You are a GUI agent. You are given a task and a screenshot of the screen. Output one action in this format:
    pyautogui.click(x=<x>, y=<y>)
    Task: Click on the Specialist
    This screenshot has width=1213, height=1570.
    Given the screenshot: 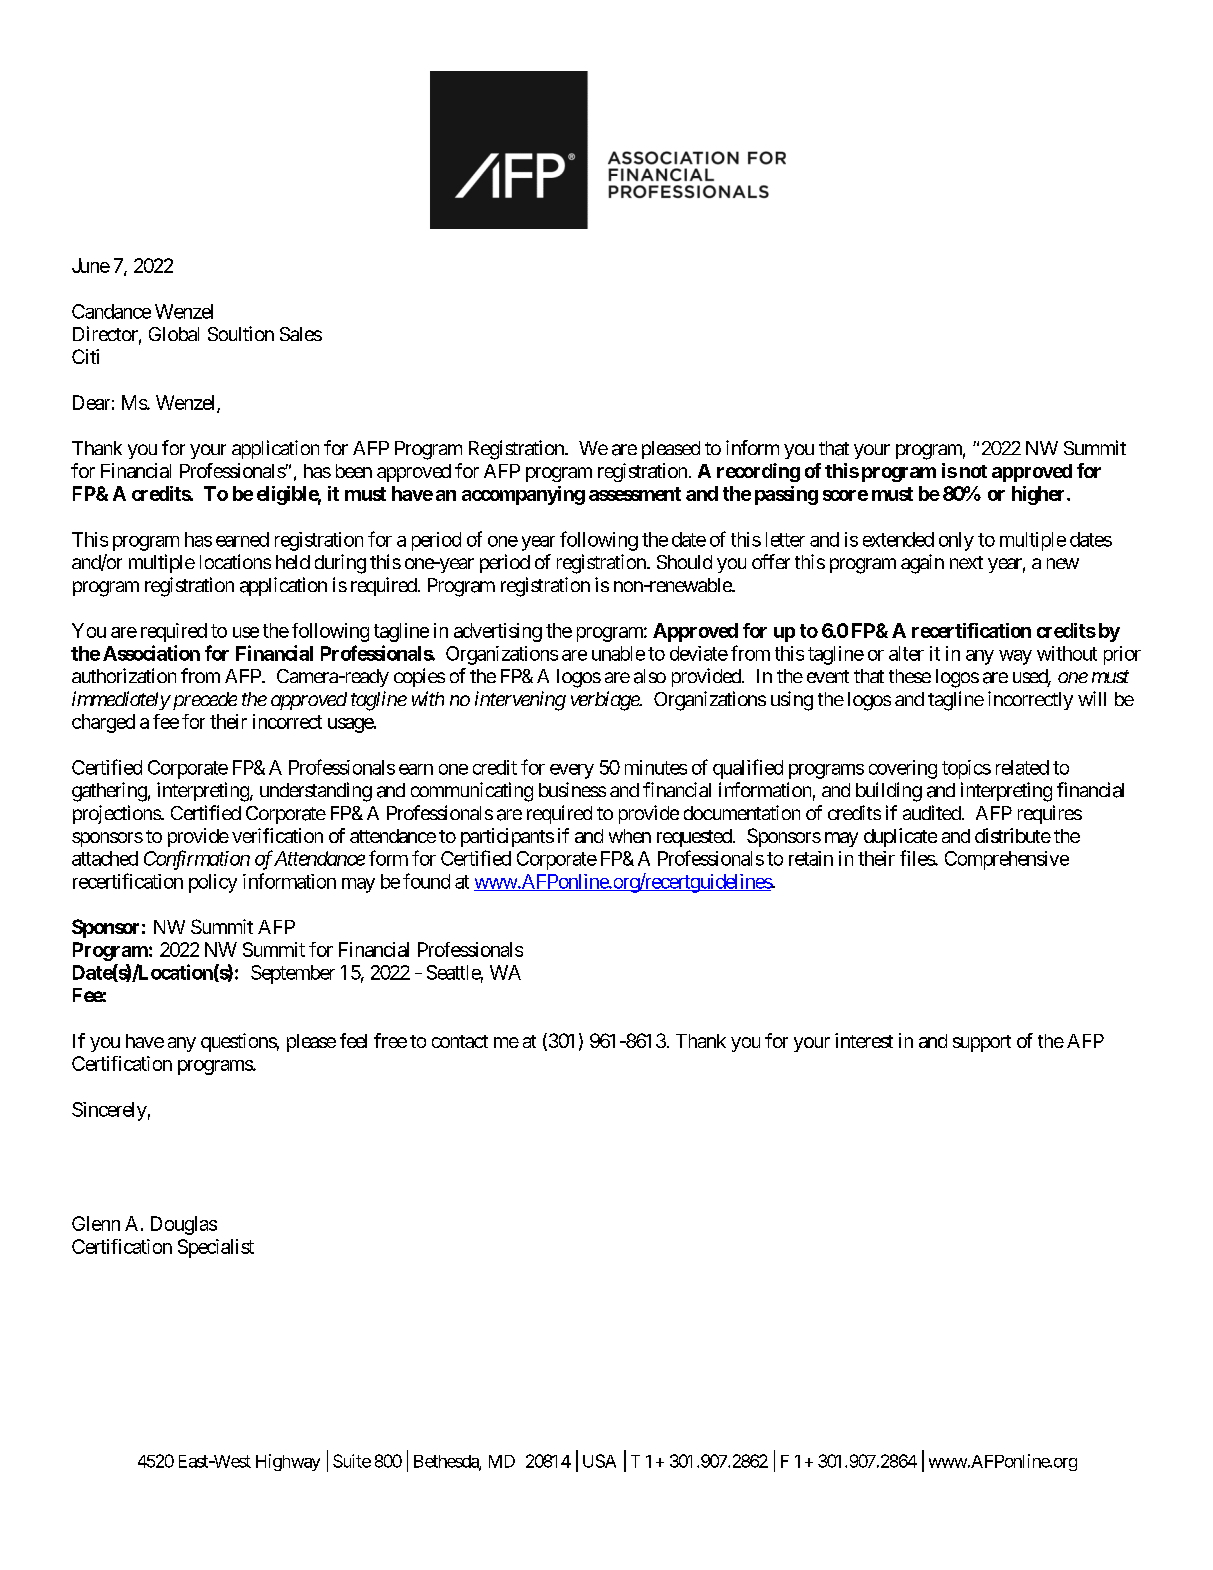 What is the action you would take?
    pyautogui.click(x=216, y=1248)
